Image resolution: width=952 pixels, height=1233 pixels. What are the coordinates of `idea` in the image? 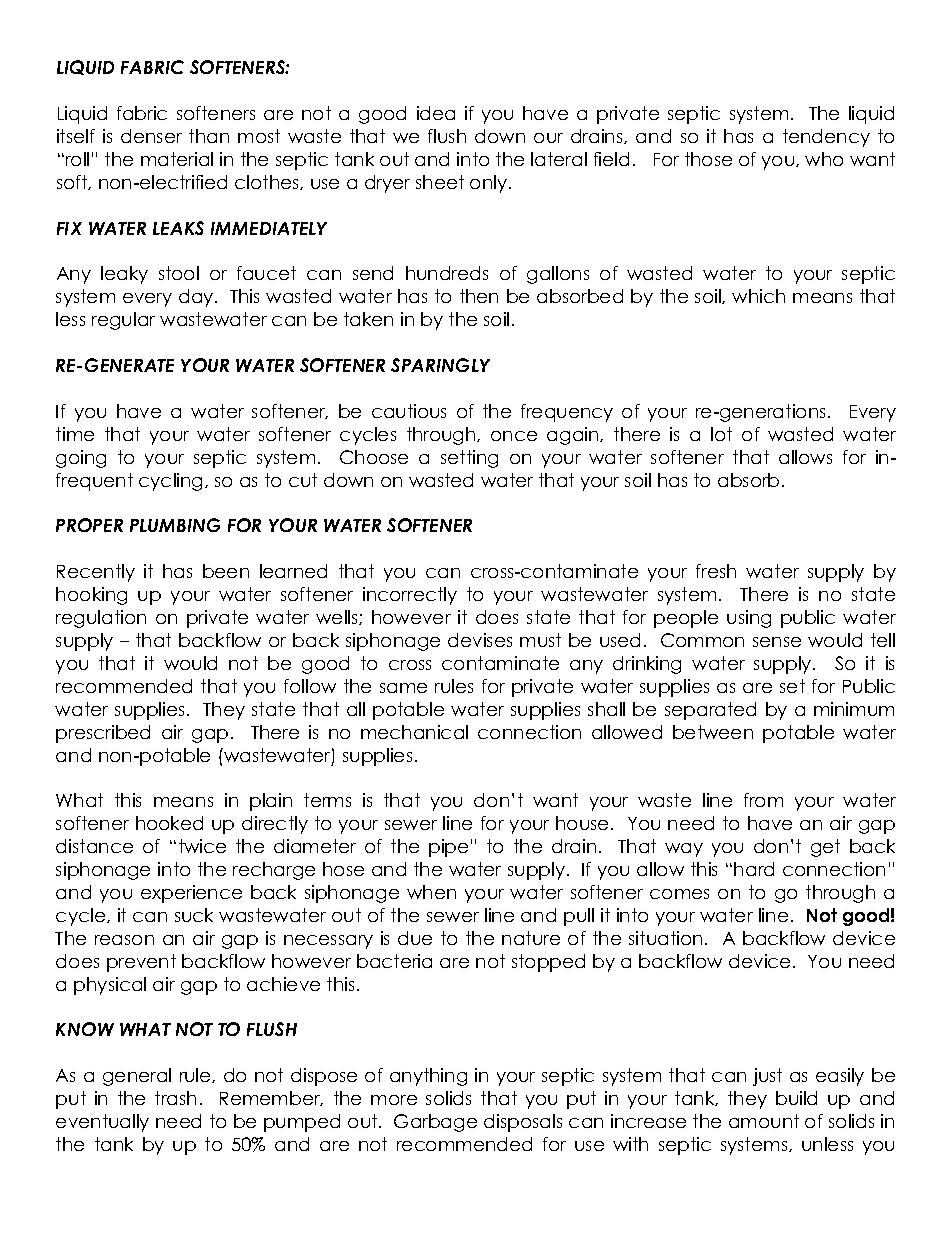 It's located at (436, 113).
